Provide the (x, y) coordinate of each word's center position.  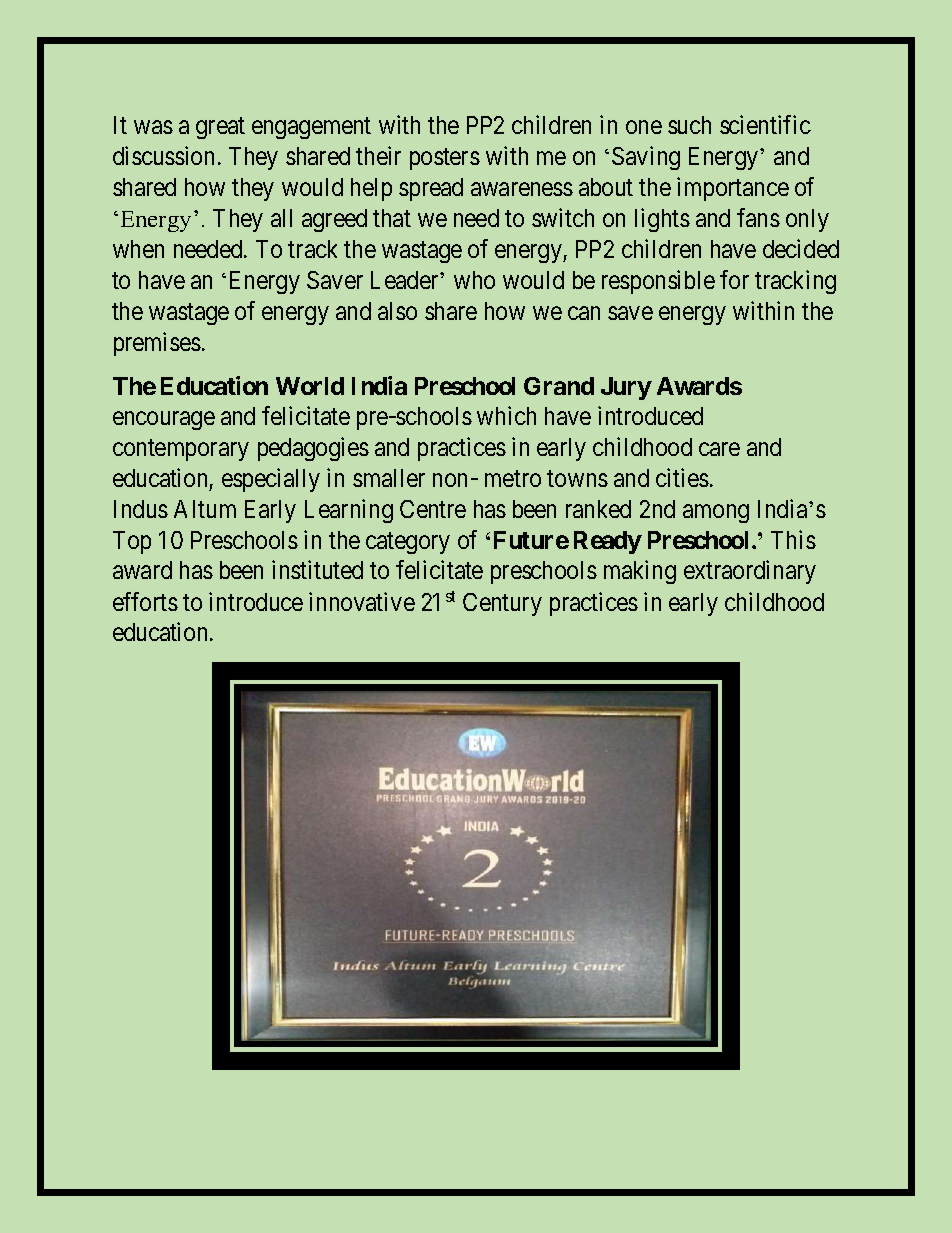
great (220, 128)
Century (502, 604)
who (474, 280)
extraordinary (750, 572)
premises (157, 344)
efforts (145, 601)
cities (682, 477)
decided (801, 248)
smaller (389, 478)
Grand (559, 386)
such (689, 125)
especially (271, 480)
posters (445, 159)
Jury (626, 388)
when (138, 249)
